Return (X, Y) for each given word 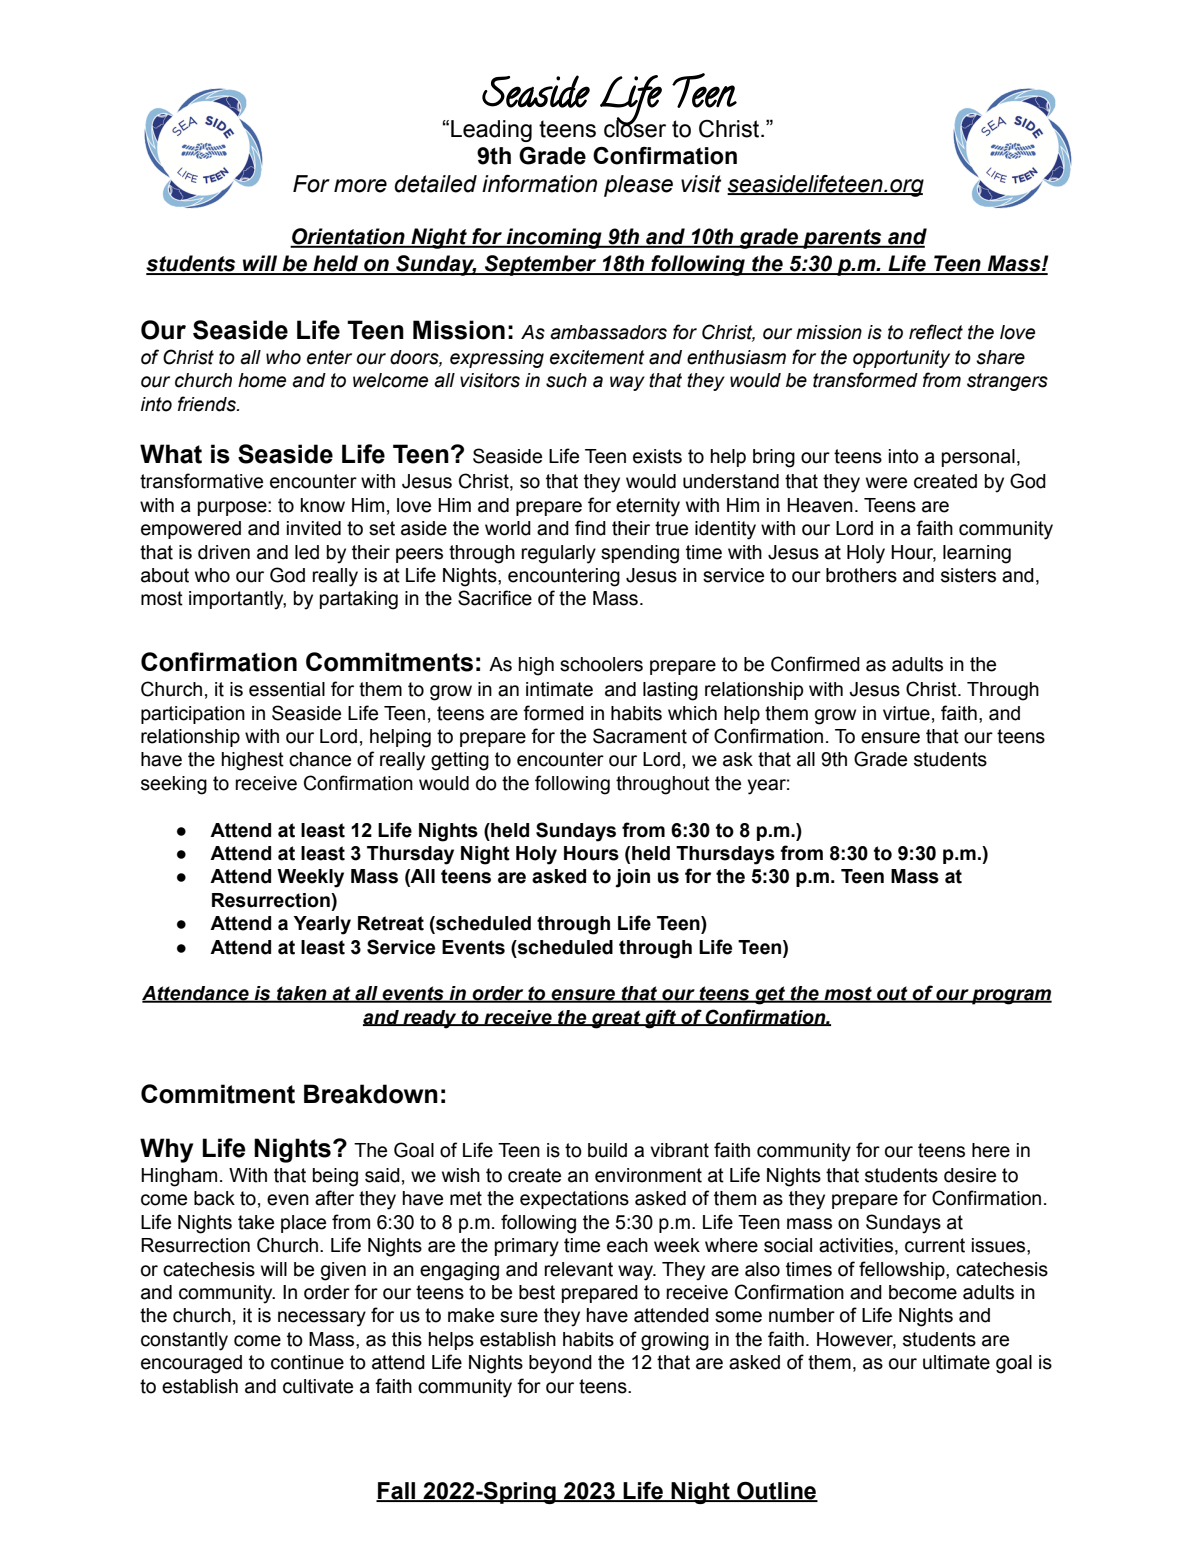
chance (320, 759)
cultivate (318, 1386)
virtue (906, 713)
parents (842, 239)
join (632, 878)
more (360, 186)
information (539, 184)
